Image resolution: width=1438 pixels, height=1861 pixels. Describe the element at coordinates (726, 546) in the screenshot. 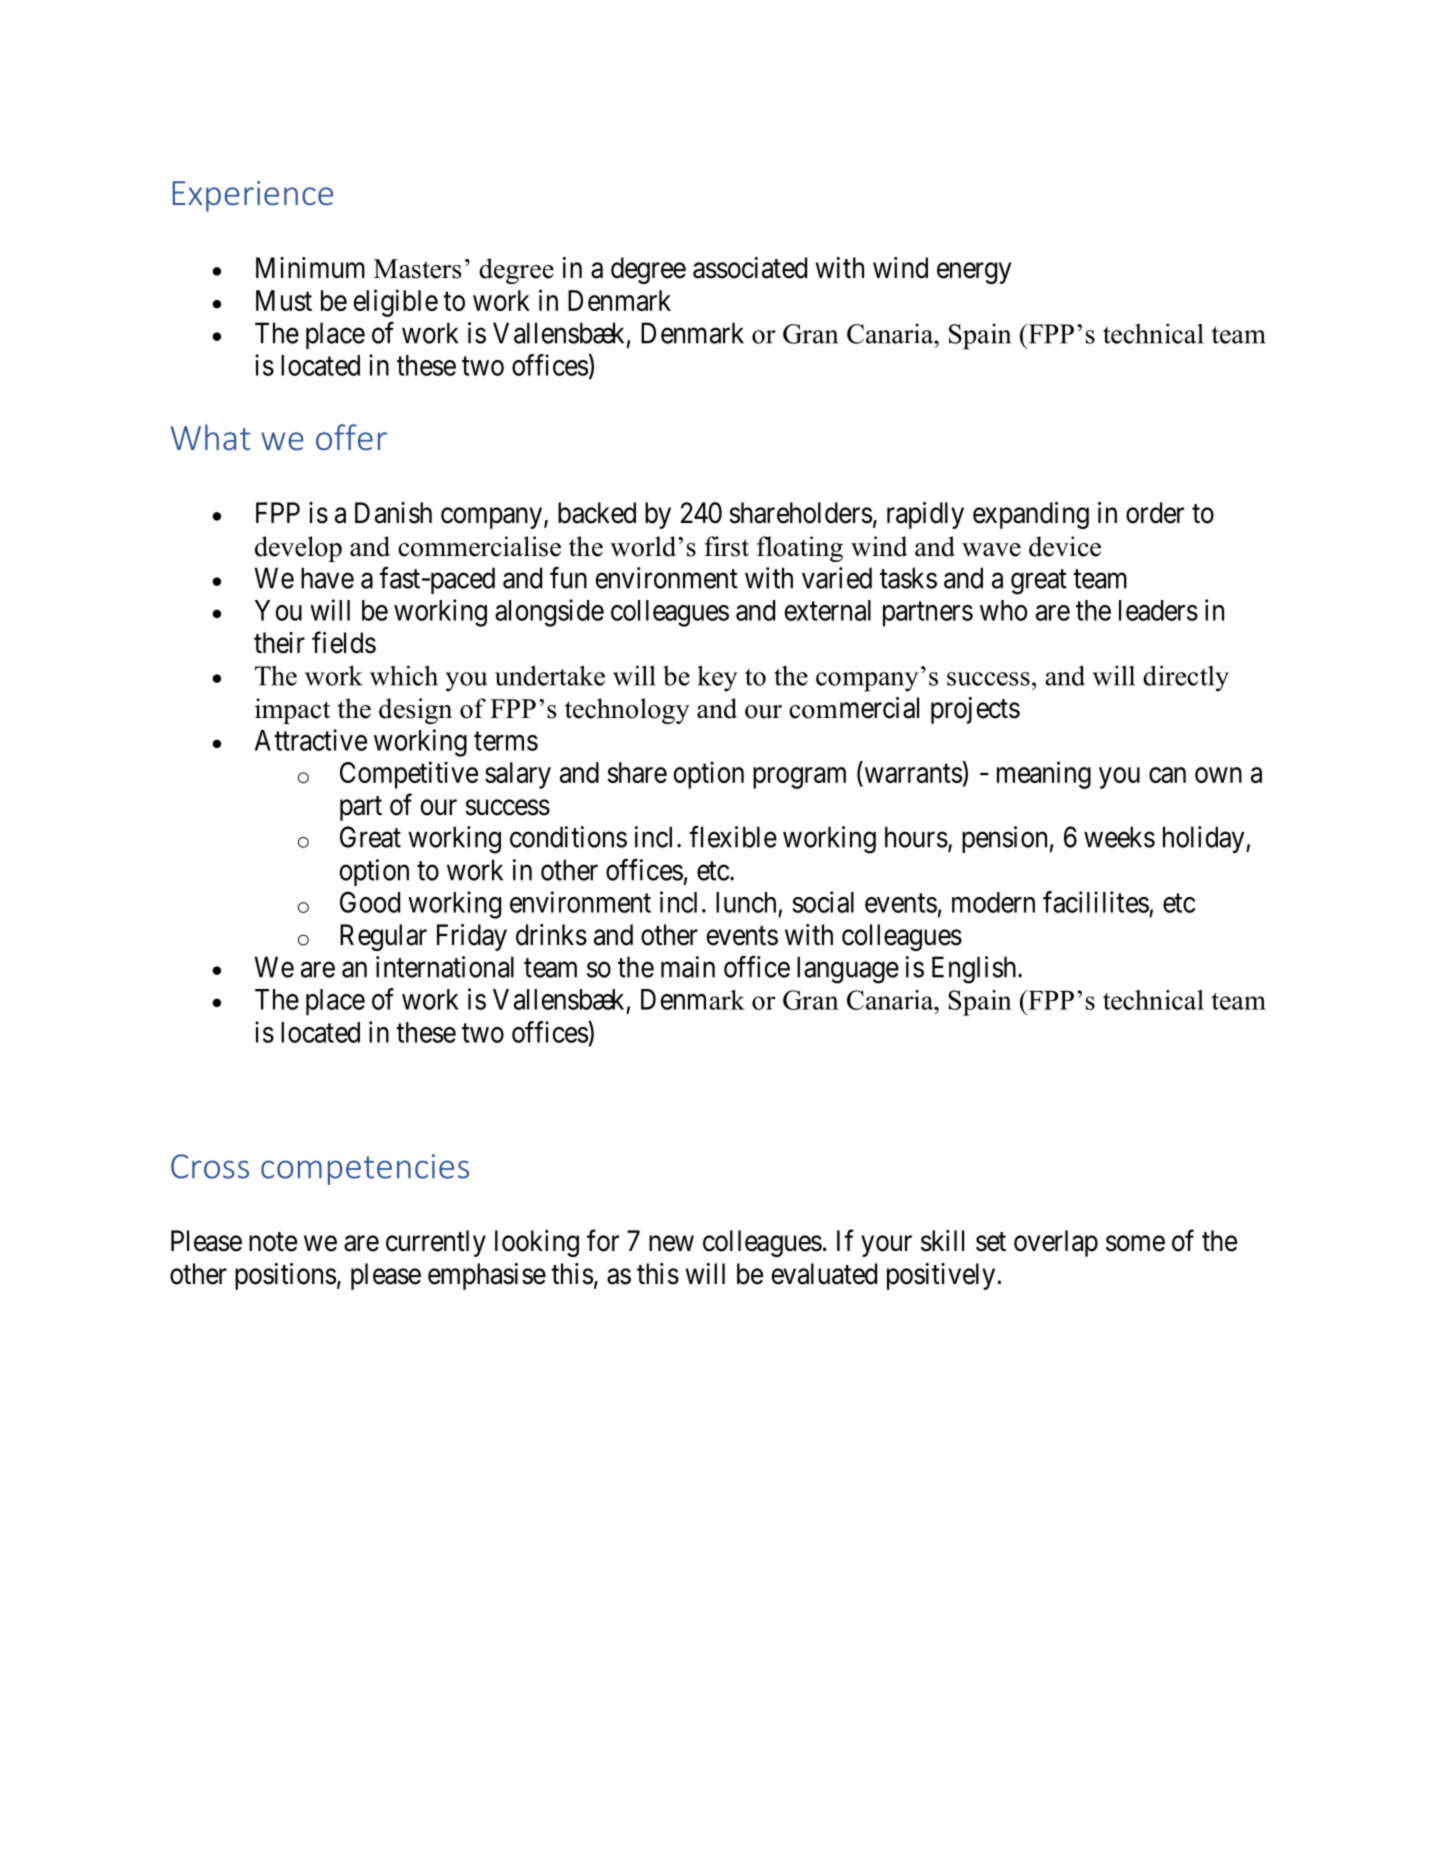

I see `first` at that location.
